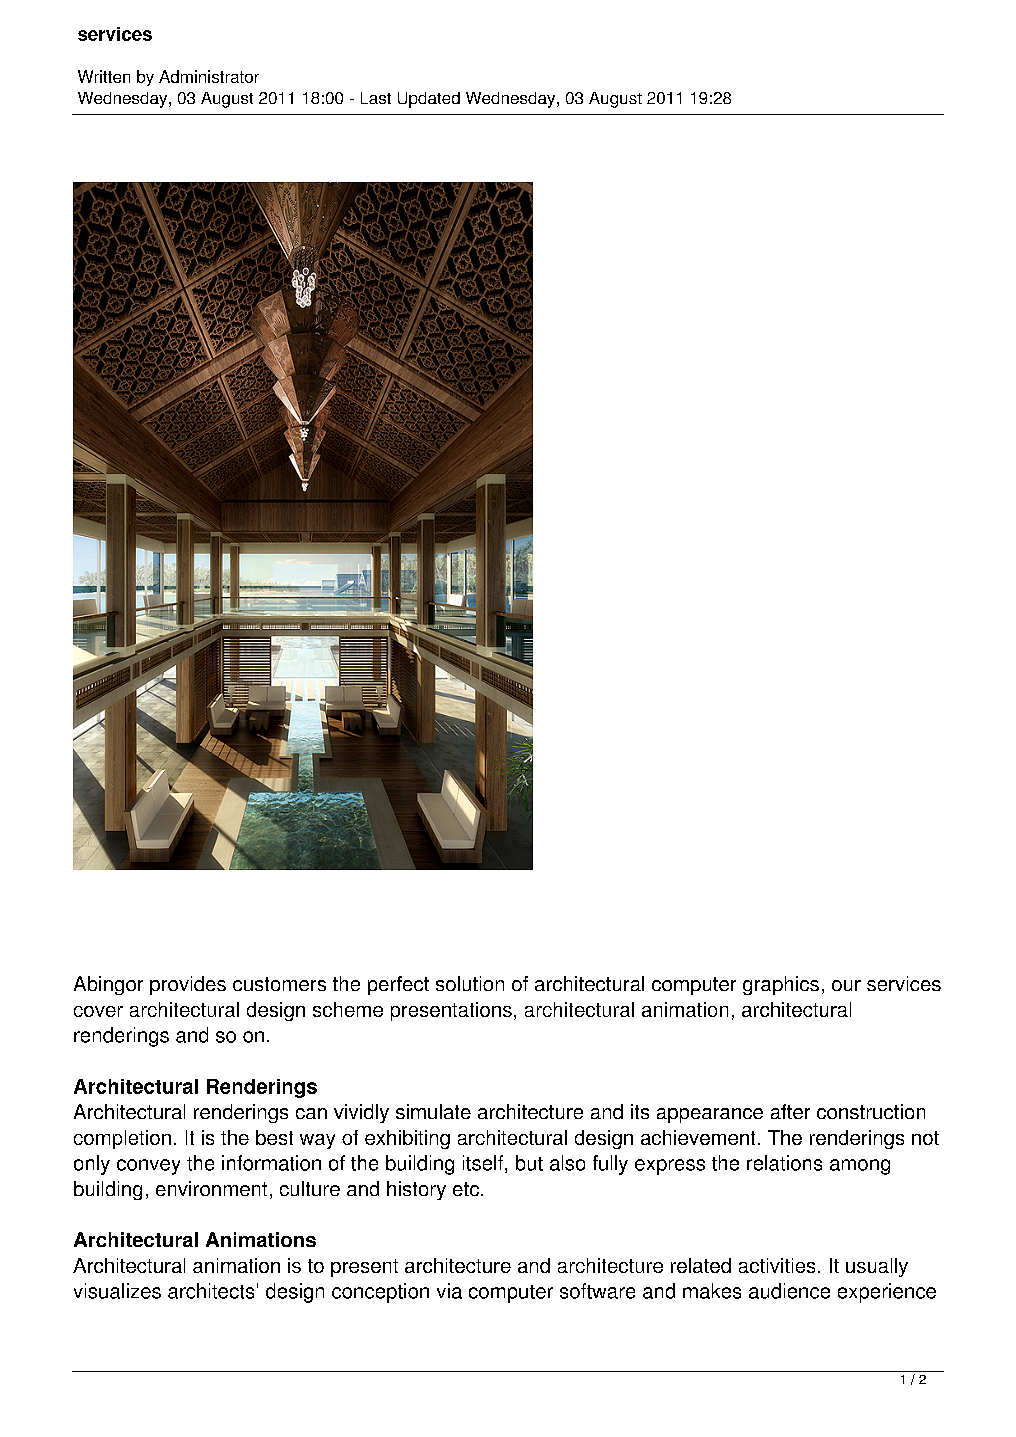 The height and width of the screenshot is (1437, 1016). What do you see at coordinates (429, 100) in the screenshot?
I see `Updated` at bounding box center [429, 100].
